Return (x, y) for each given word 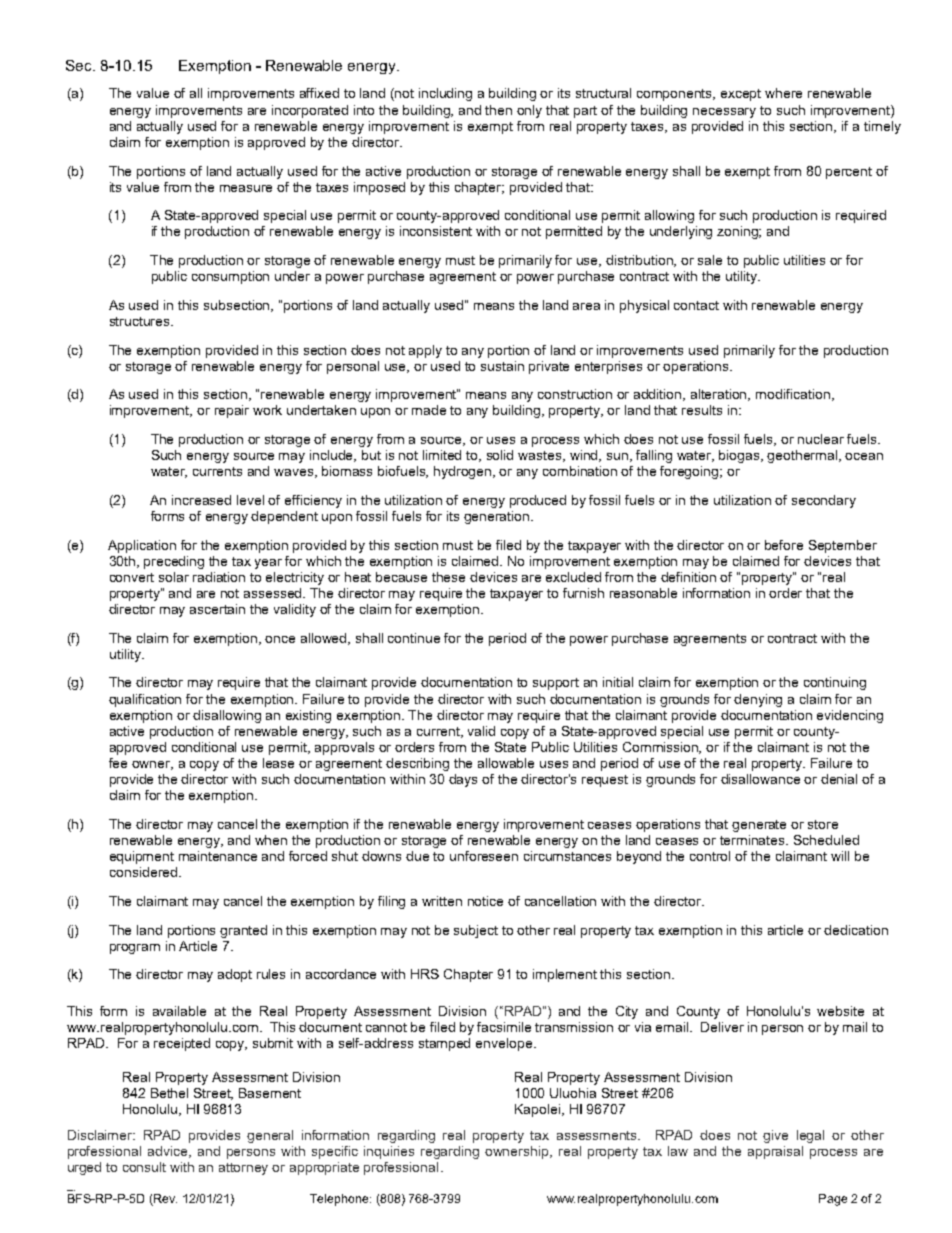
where (783, 93)
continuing (835, 683)
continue (414, 638)
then (498, 110)
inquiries (389, 1152)
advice (169, 1152)
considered (143, 872)
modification (793, 394)
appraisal (775, 1152)
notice (485, 901)
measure (246, 188)
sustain (502, 366)
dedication (856, 930)
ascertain (217, 609)
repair (232, 411)
